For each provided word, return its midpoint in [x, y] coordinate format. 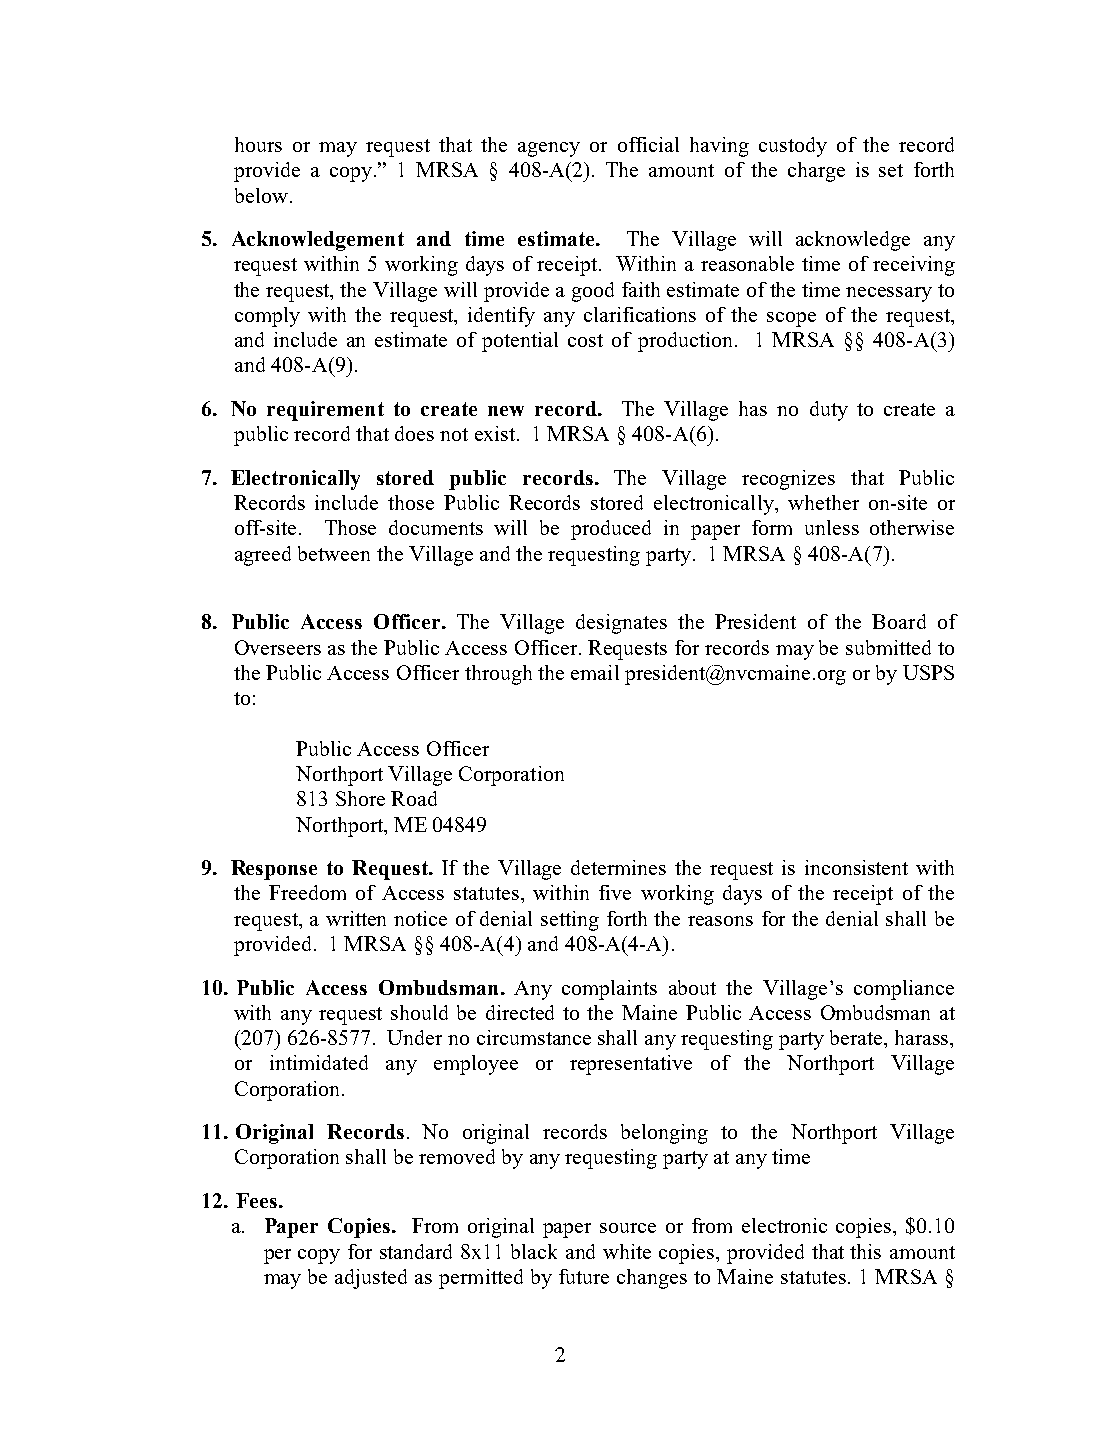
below [261, 195]
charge [816, 172]
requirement [325, 411]
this [865, 1251]
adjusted [371, 1279]
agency [549, 149]
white [627, 1251]
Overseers [278, 647]
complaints [609, 990]
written [356, 918]
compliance [904, 990]
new [506, 411]
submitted [888, 647]
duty [829, 411]
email [595, 672]
